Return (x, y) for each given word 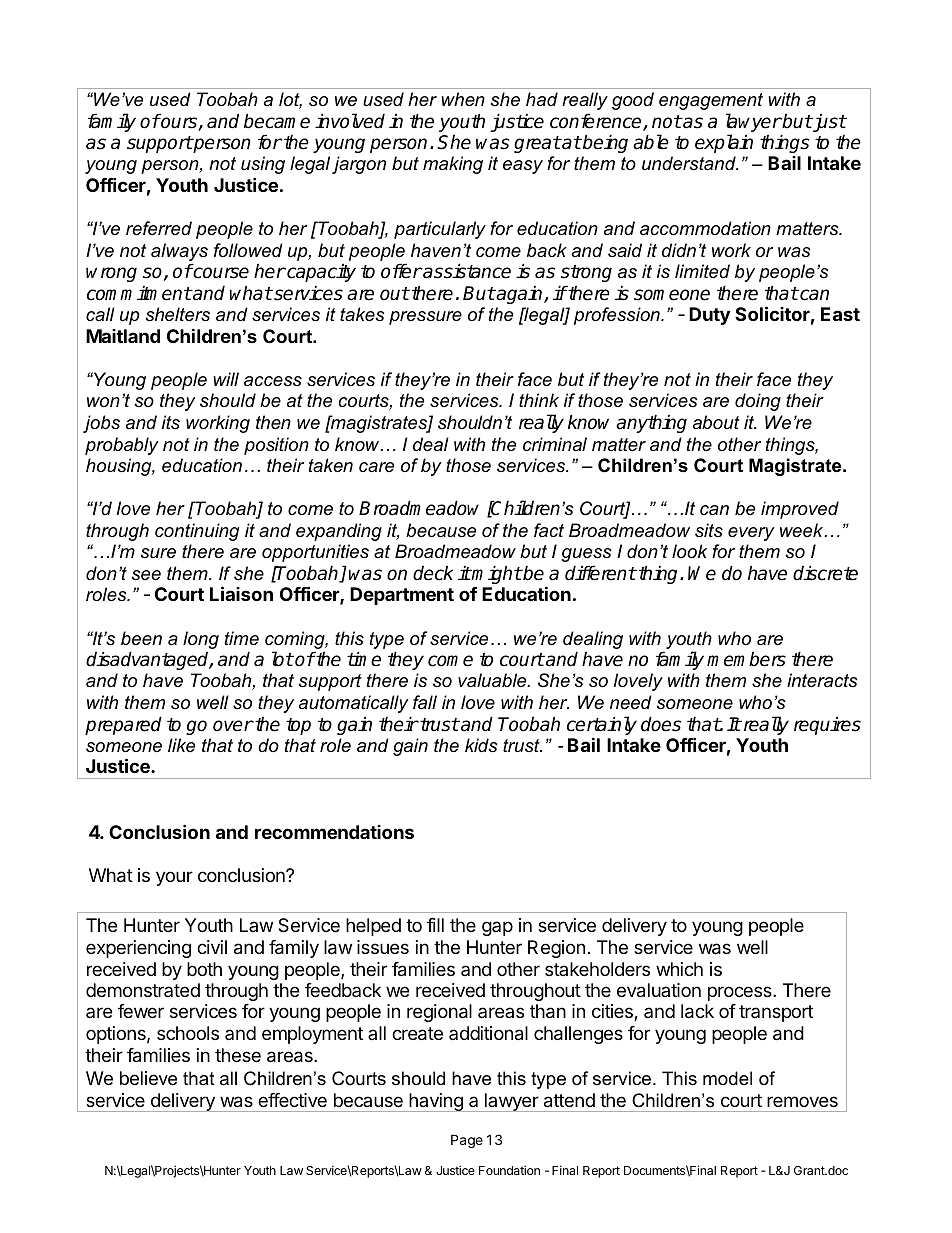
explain (724, 143)
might (496, 574)
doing (758, 402)
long (201, 640)
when (463, 99)
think (539, 400)
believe (148, 1078)
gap (497, 928)
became (277, 121)
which (679, 969)
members (746, 659)
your (174, 878)
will (226, 379)
